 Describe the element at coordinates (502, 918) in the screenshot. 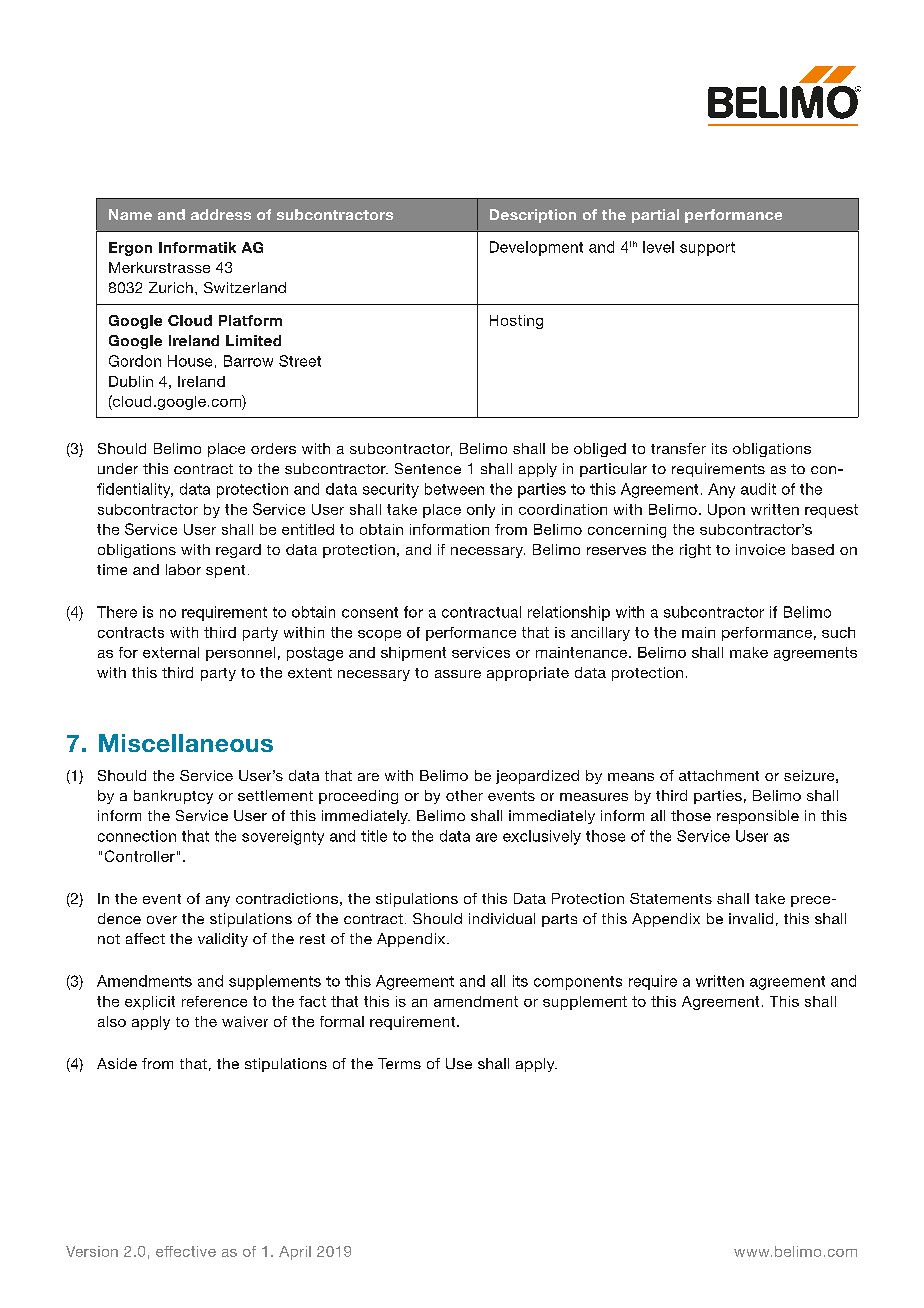

I see `individual` at that location.
